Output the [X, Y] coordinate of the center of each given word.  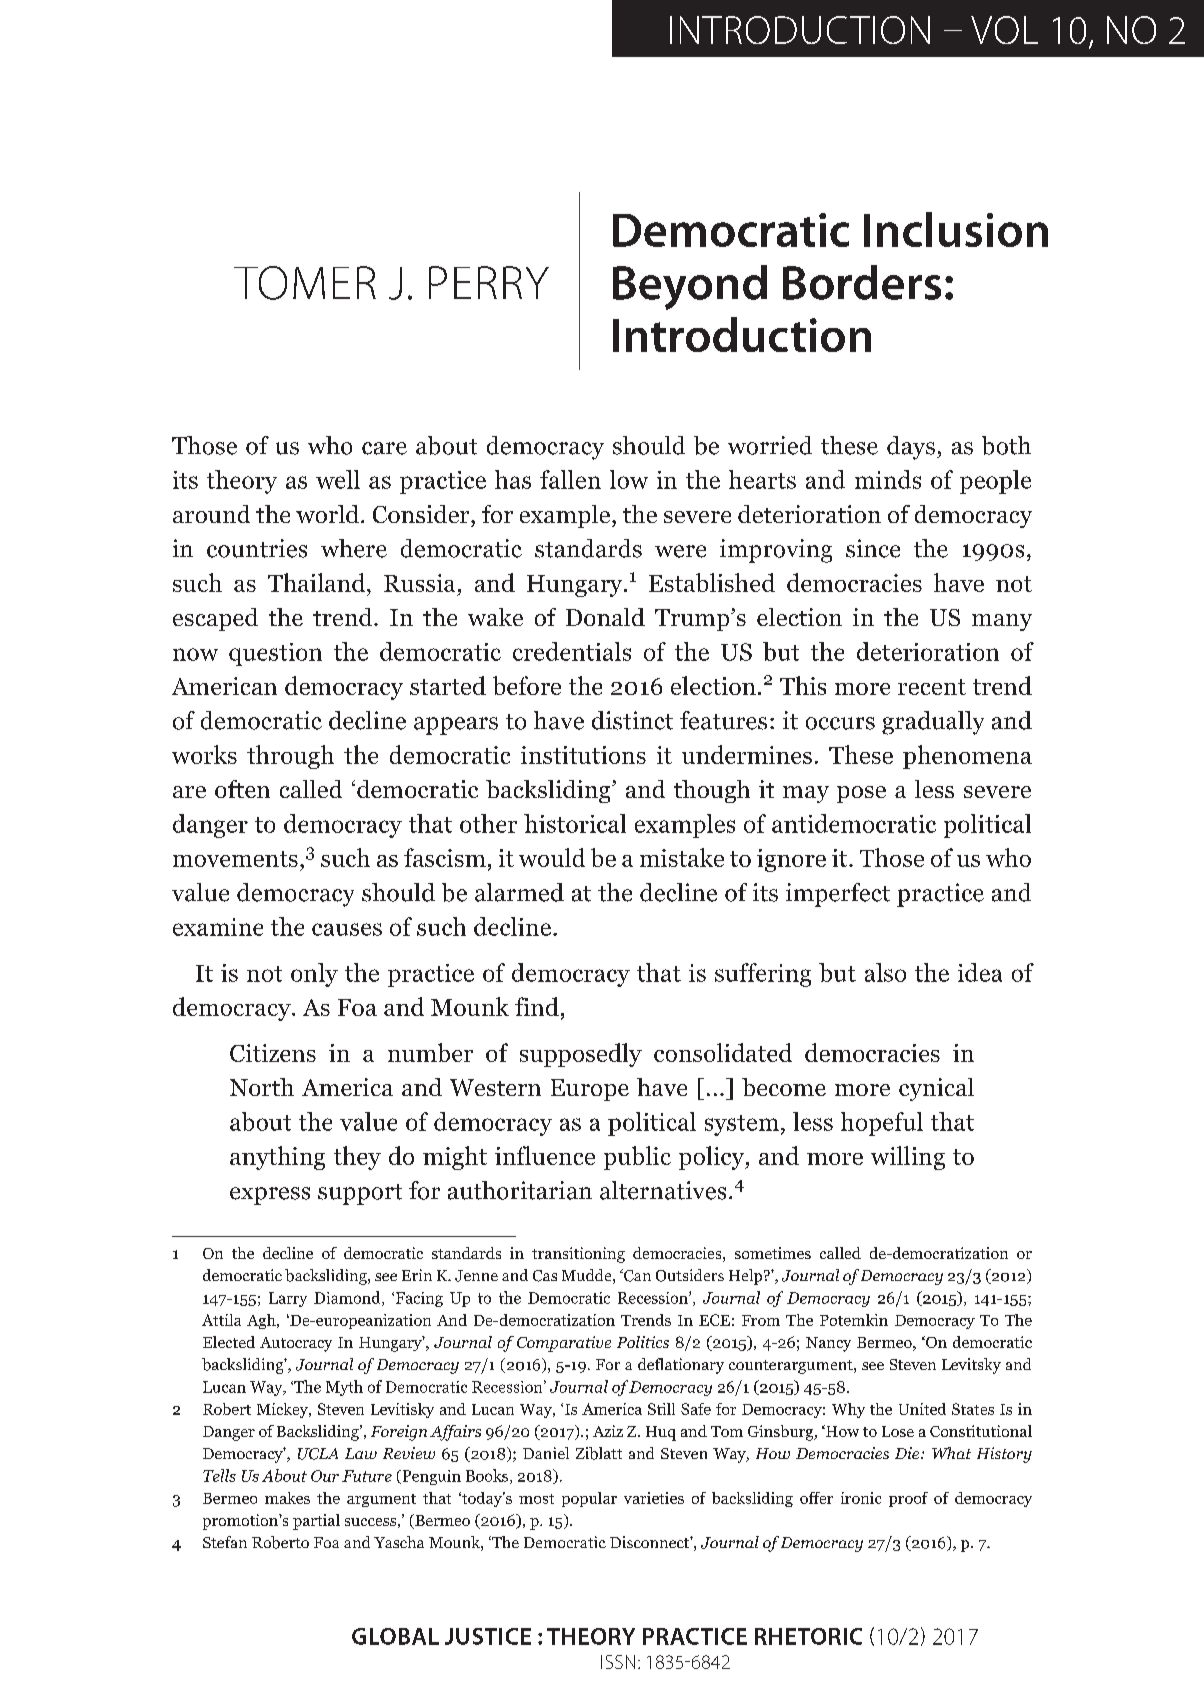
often [242, 789]
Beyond [690, 287]
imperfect [838, 895]
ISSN [618, 1662]
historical [575, 823]
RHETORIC [808, 1636]
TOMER [305, 283]
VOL [1004, 30]
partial [316, 1522]
